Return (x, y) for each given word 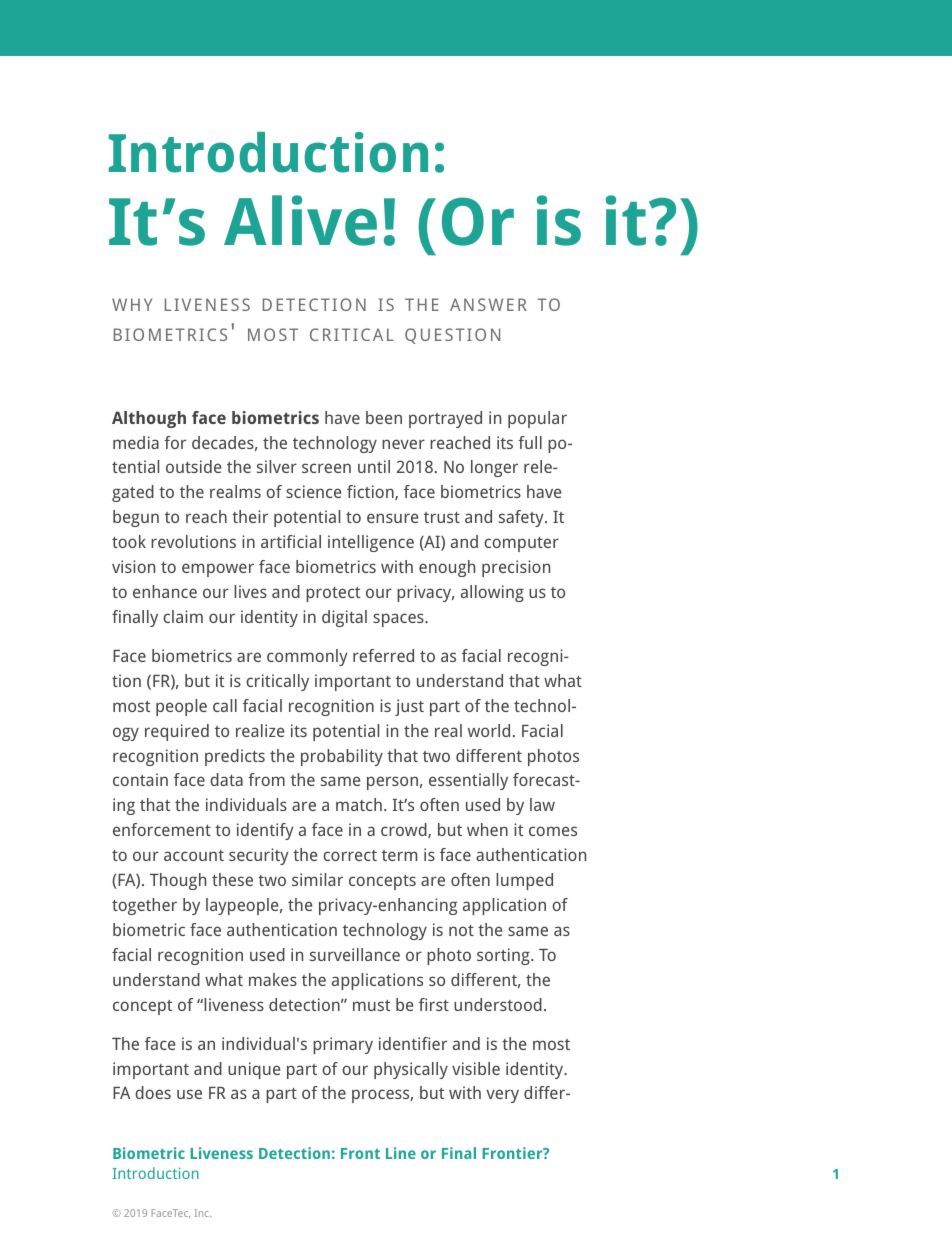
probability (342, 757)
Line (401, 1153)
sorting (504, 956)
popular (537, 419)
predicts (235, 757)
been (384, 417)
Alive (300, 220)
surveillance (355, 954)
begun (136, 518)
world (489, 730)
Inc (203, 1213)
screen (326, 468)
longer (494, 468)
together (144, 906)
